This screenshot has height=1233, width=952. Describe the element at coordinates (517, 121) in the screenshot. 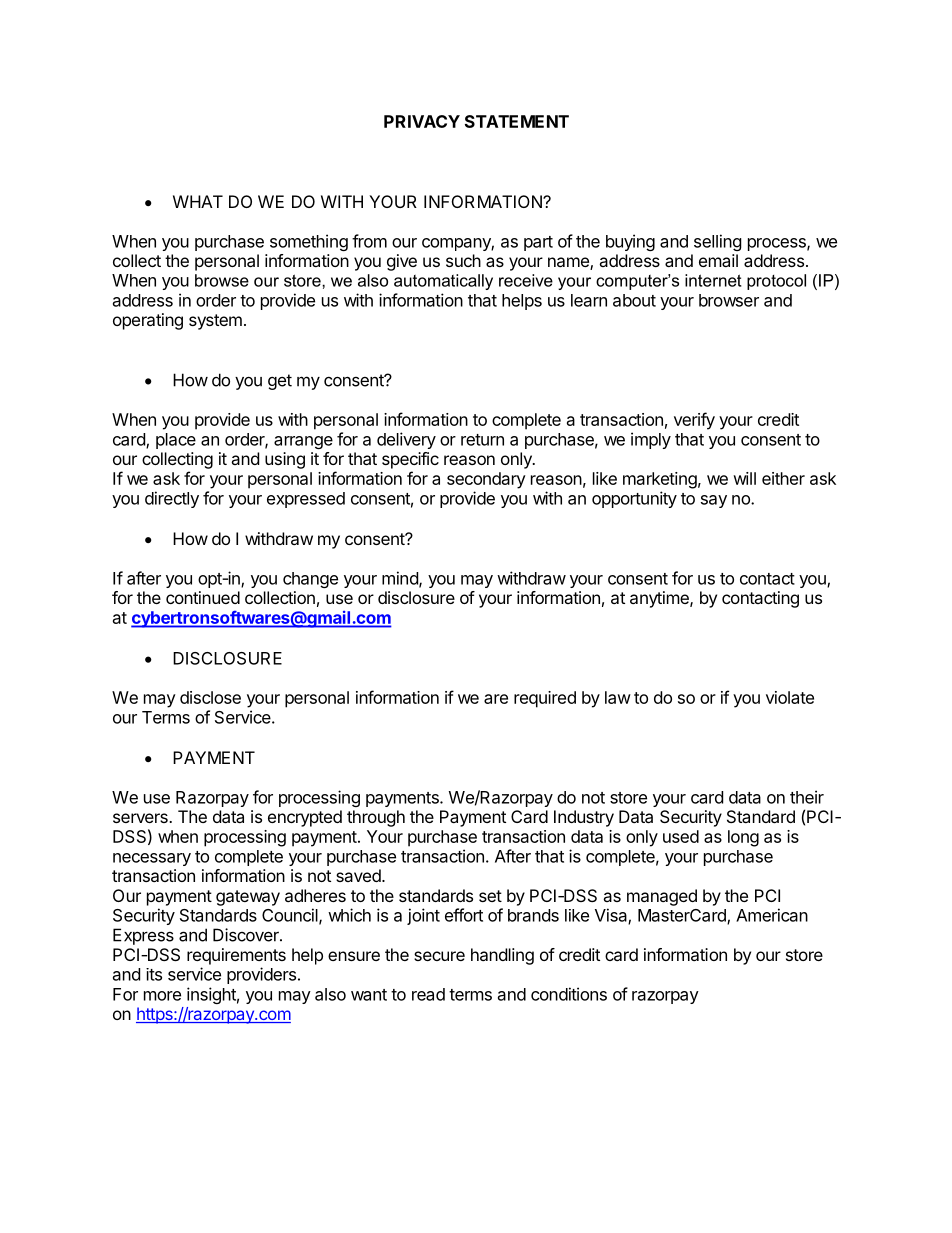

I see `STATEMENT` at that location.
